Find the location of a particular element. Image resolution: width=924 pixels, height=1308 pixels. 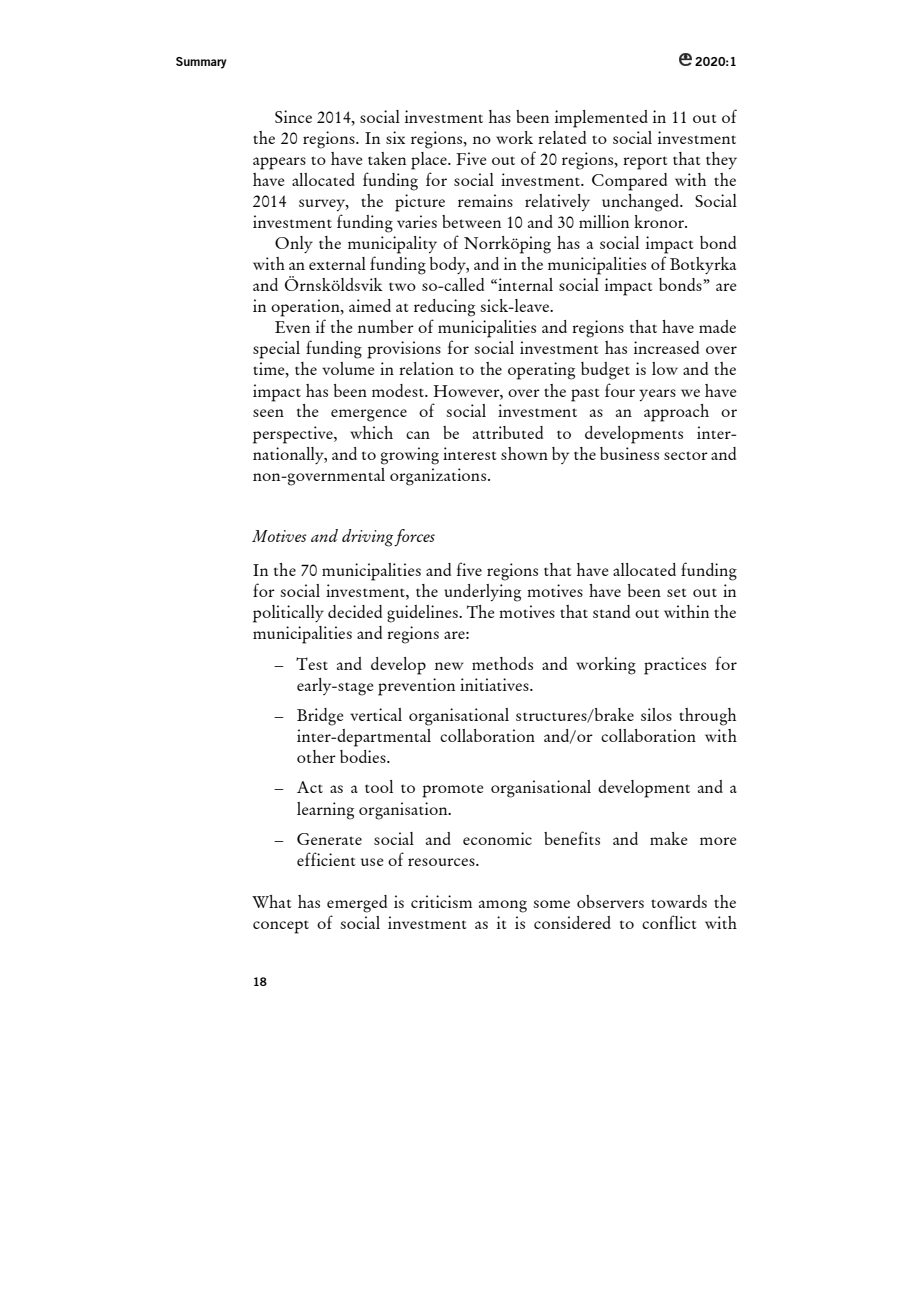

six is located at coordinates (395, 137).
